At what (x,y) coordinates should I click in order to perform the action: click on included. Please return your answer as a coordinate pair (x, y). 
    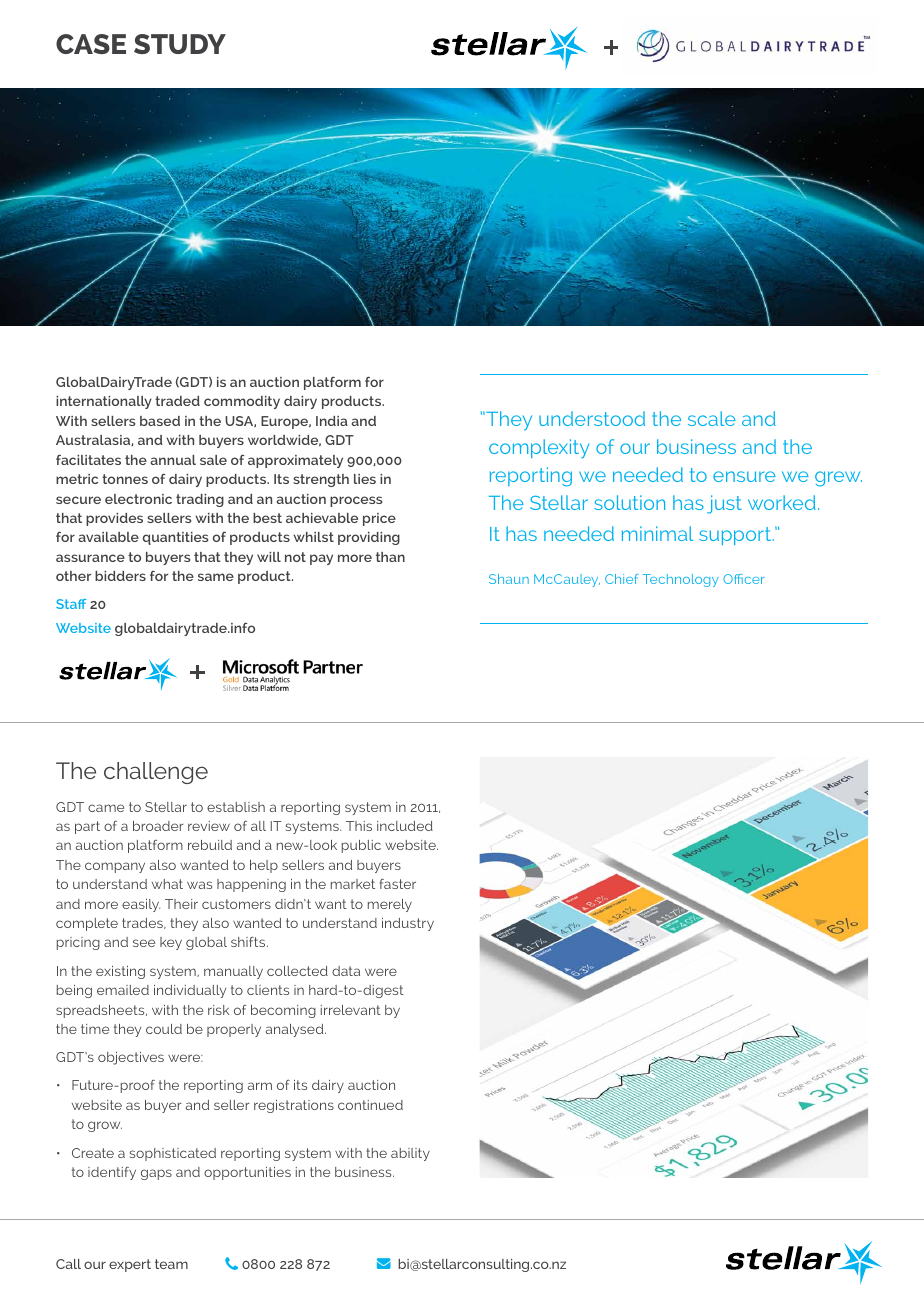
    Looking at the image, I should click on (405, 826).
